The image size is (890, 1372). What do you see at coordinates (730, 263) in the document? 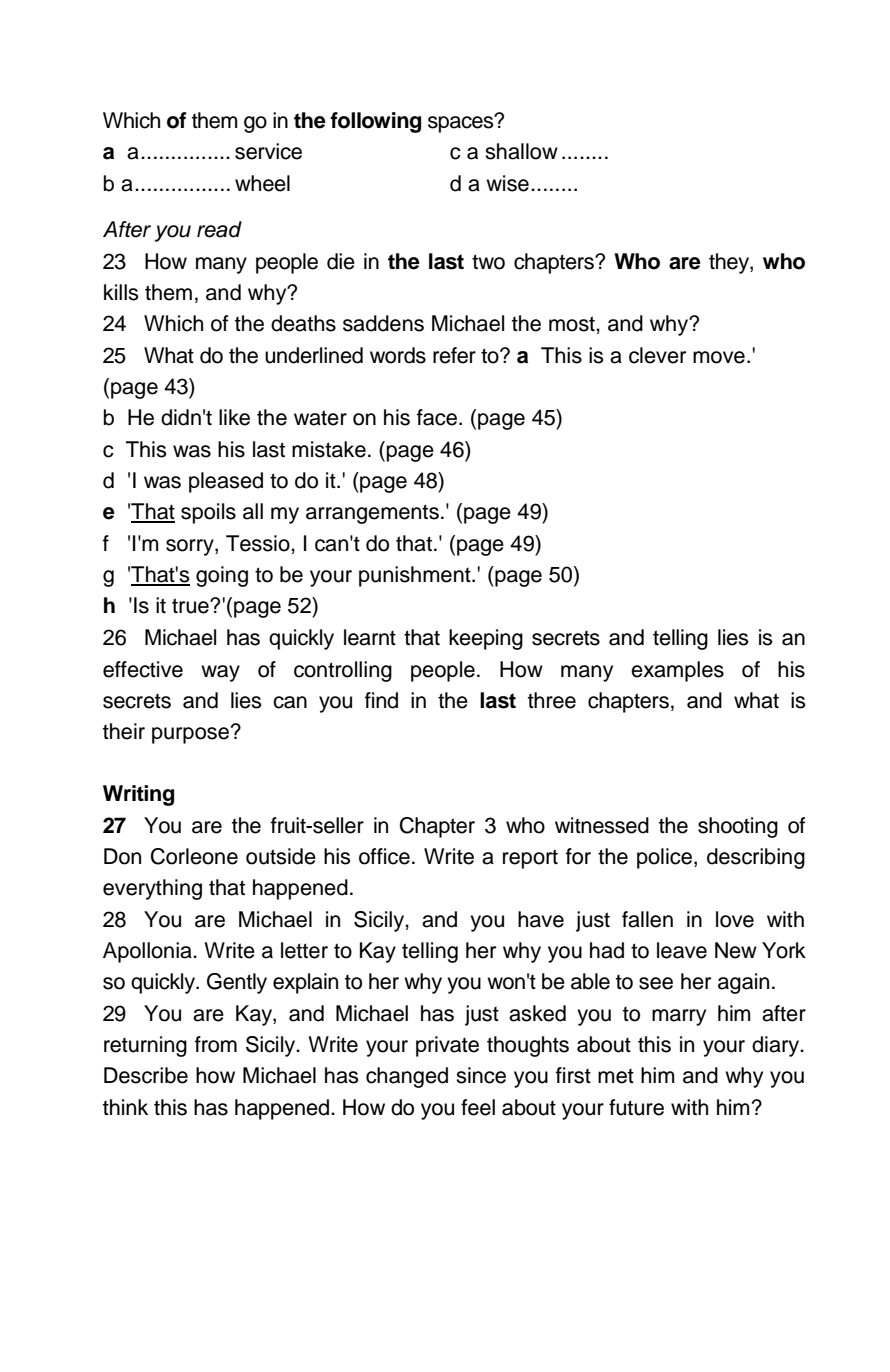
I see `they` at bounding box center [730, 263].
